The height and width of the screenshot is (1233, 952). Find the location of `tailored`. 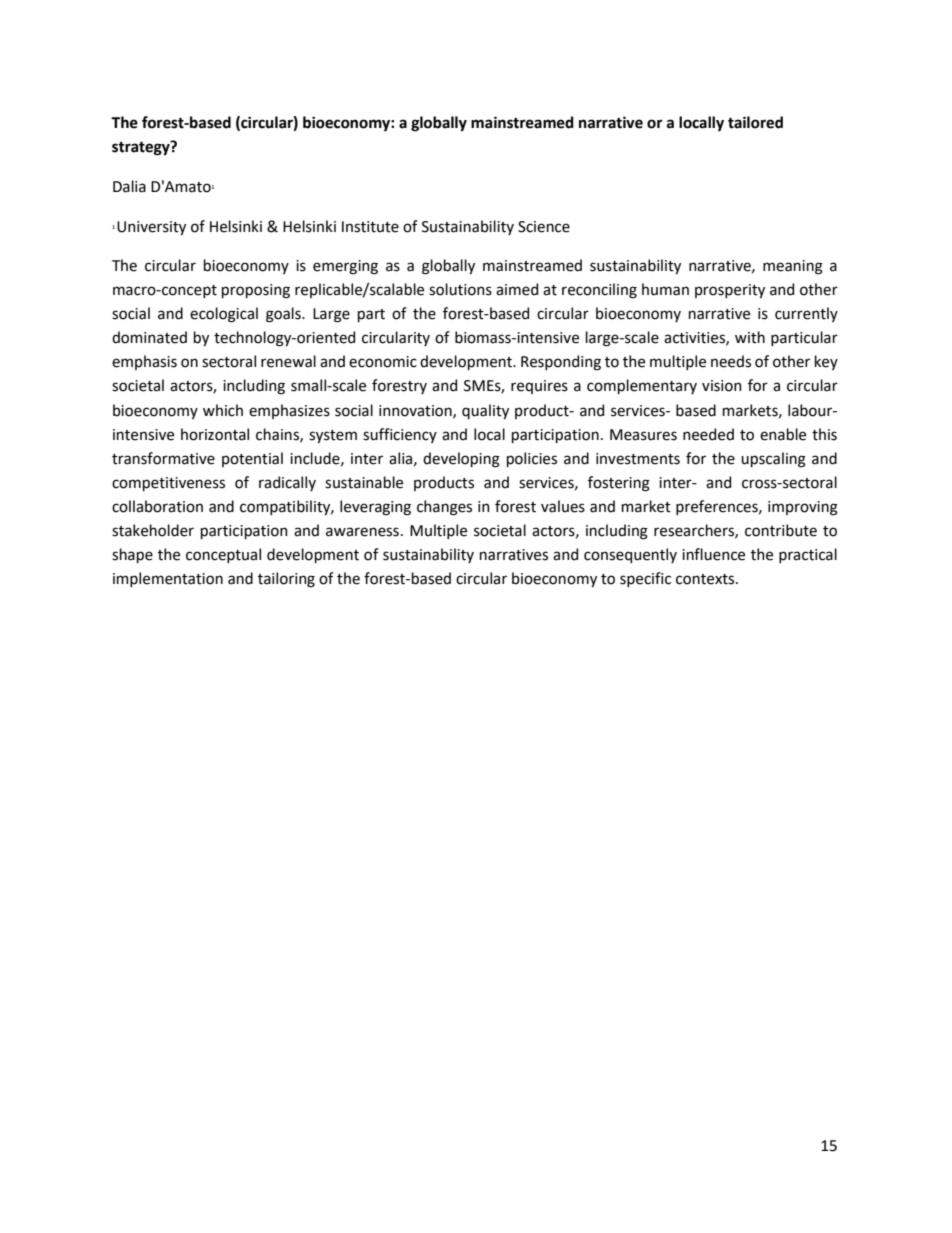

tailored is located at coordinates (755, 122).
